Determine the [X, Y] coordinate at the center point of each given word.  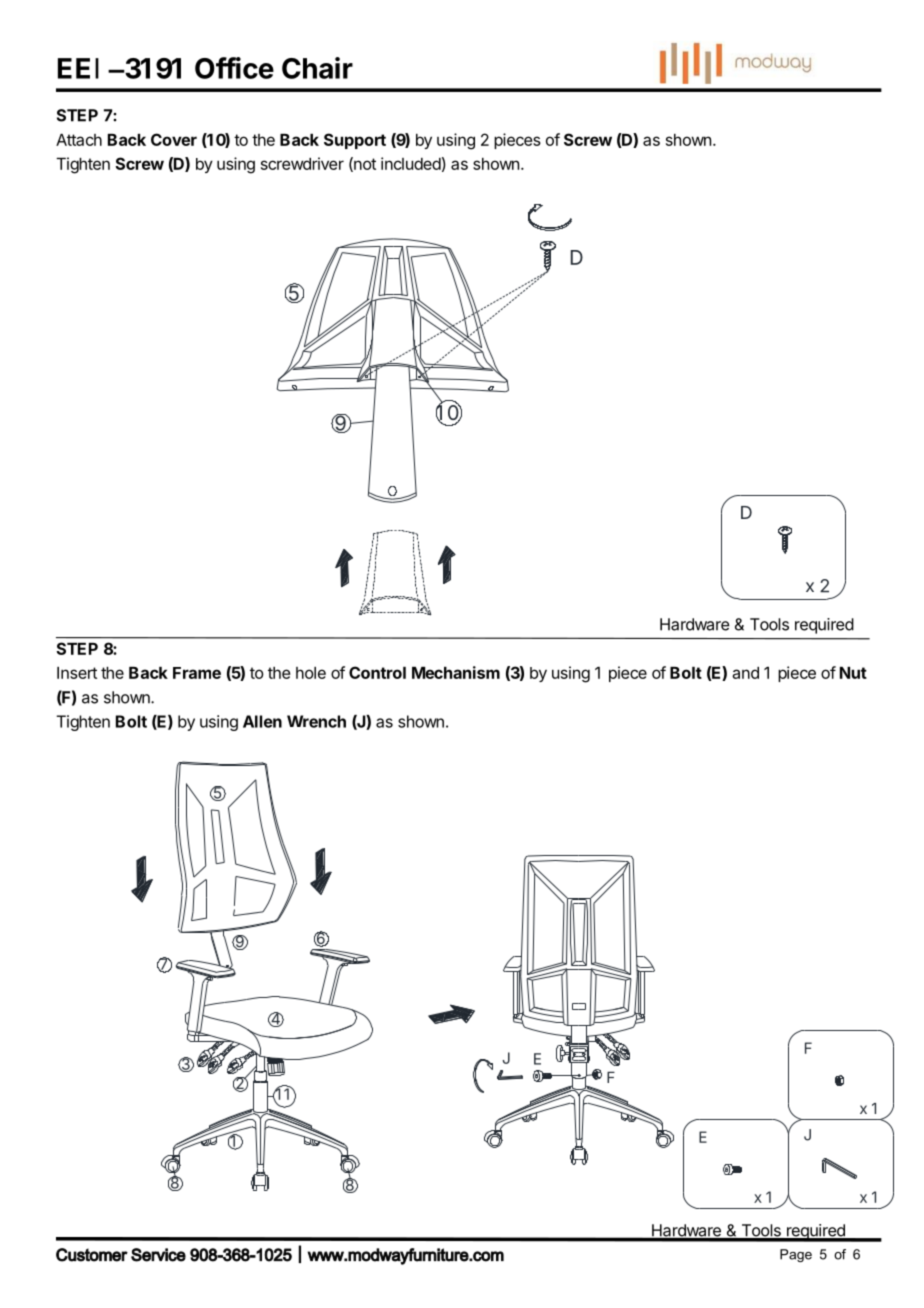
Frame [197, 673]
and [745, 673]
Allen [262, 721]
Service [158, 1255]
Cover [174, 139]
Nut [853, 673]
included [411, 163]
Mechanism [456, 672]
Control [377, 672]
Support [355, 141]
